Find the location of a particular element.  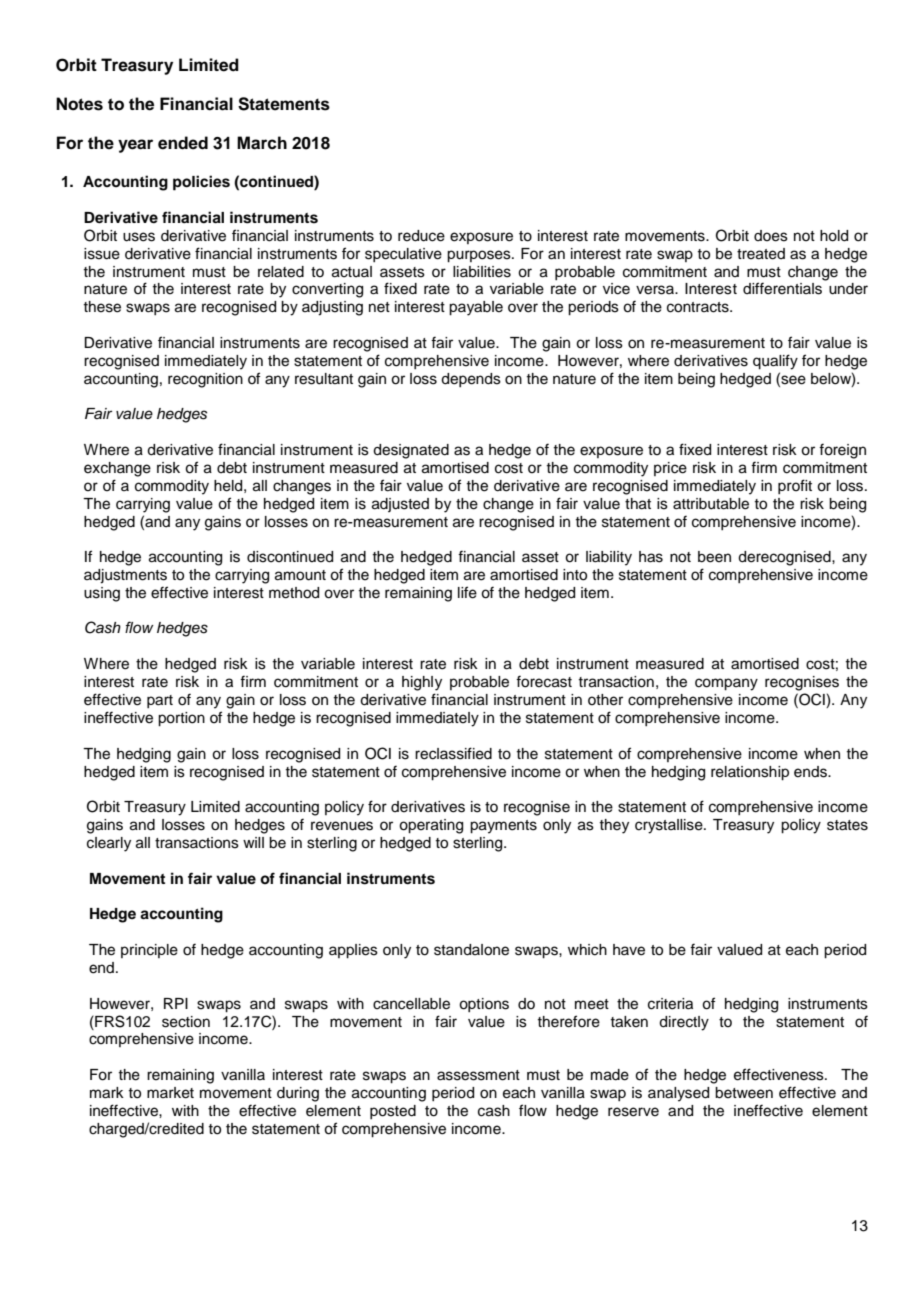

section is located at coordinates (186, 1022).
